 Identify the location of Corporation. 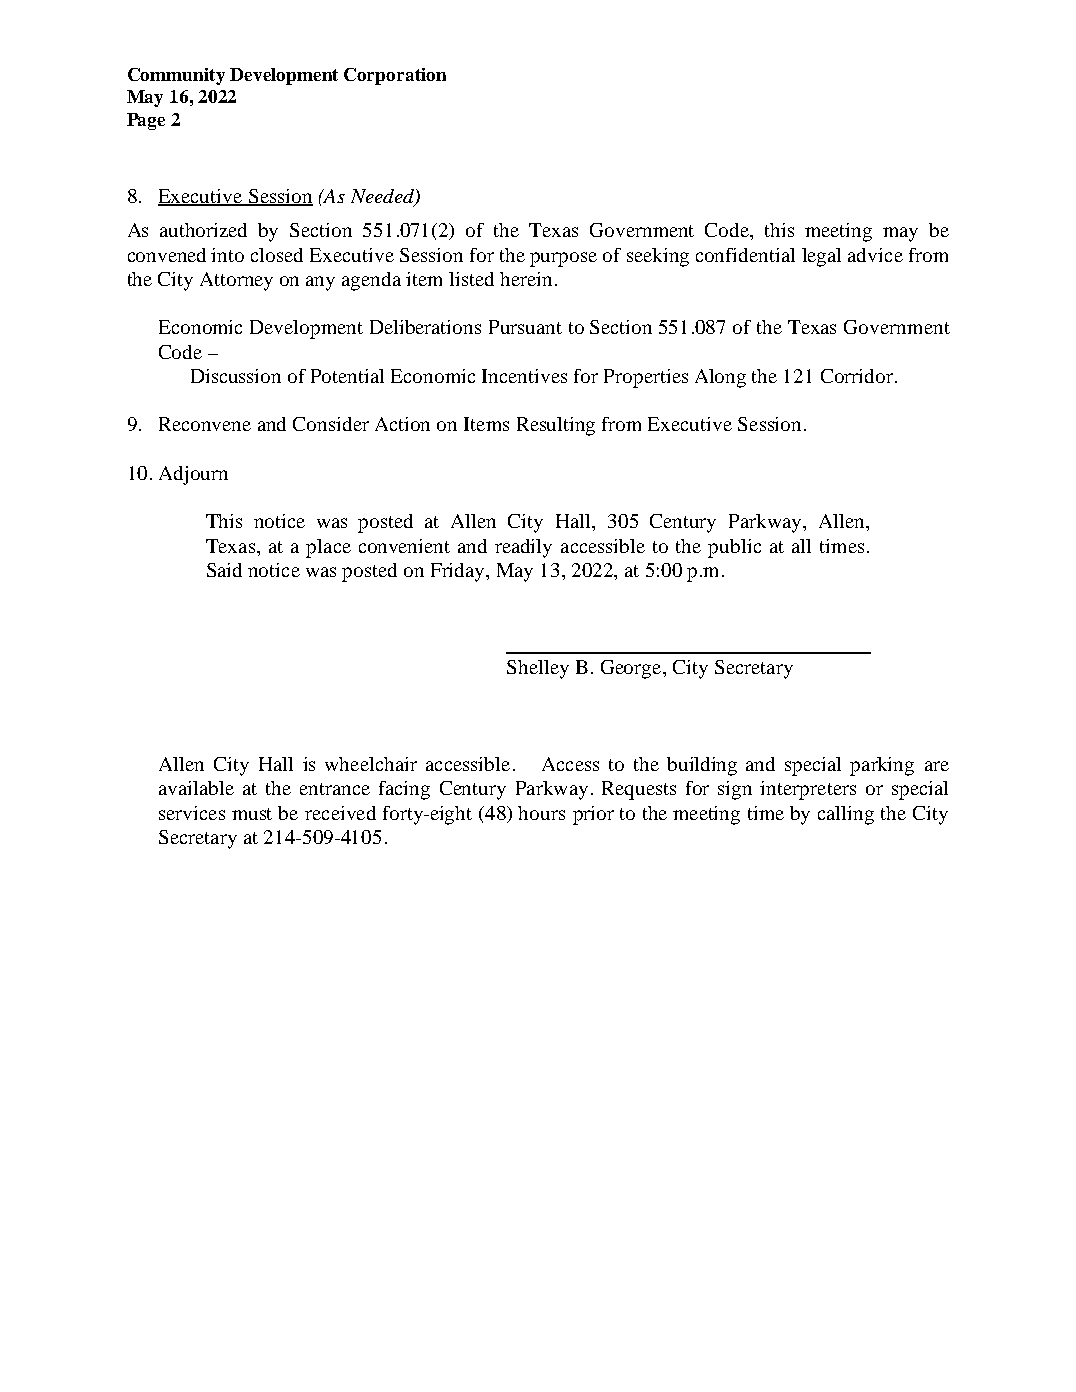
(395, 76).
